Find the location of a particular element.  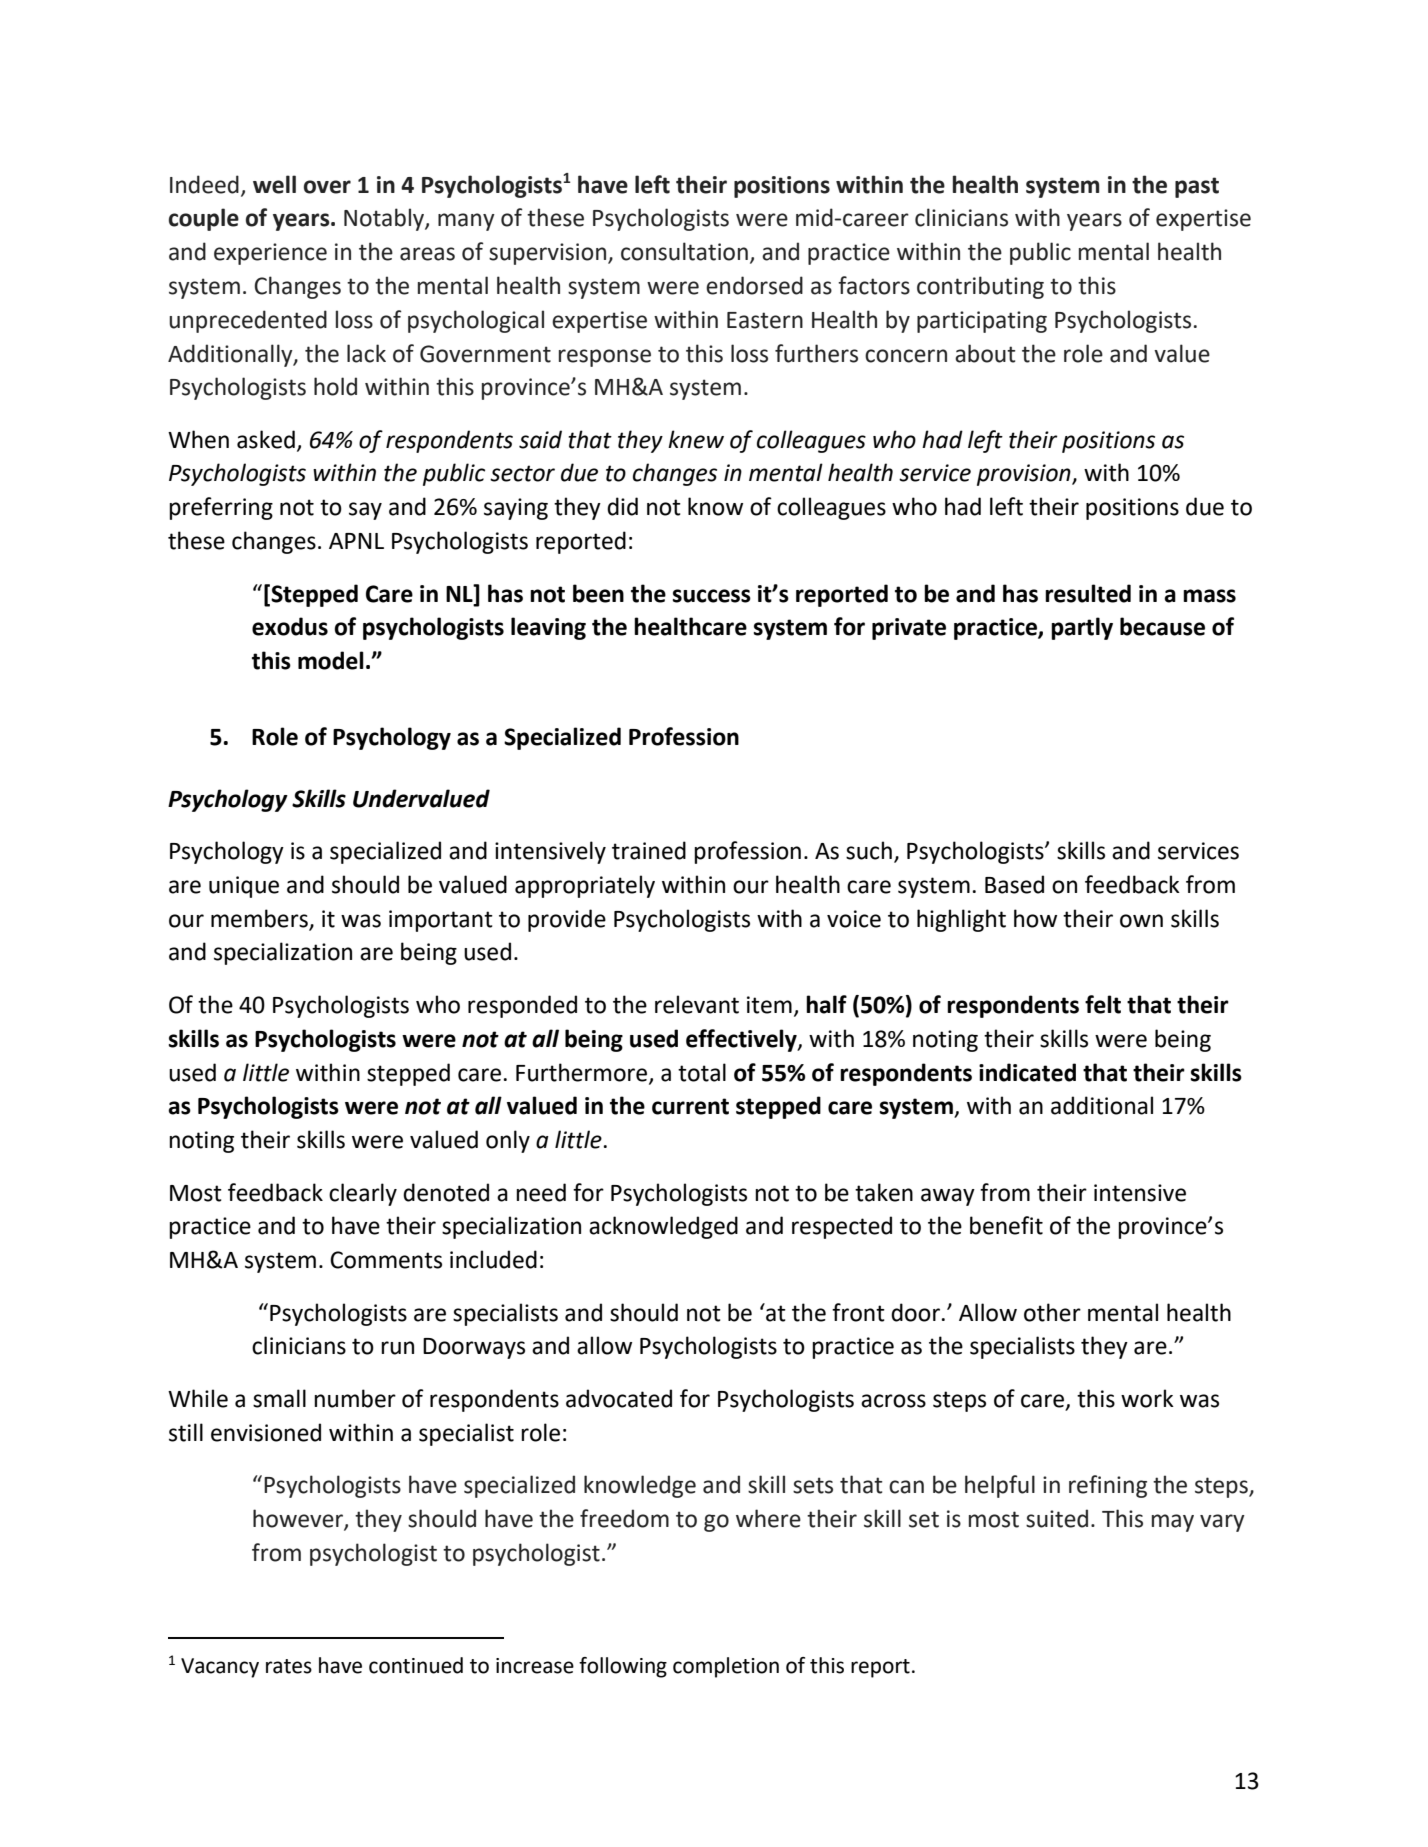

success is located at coordinates (712, 596).
